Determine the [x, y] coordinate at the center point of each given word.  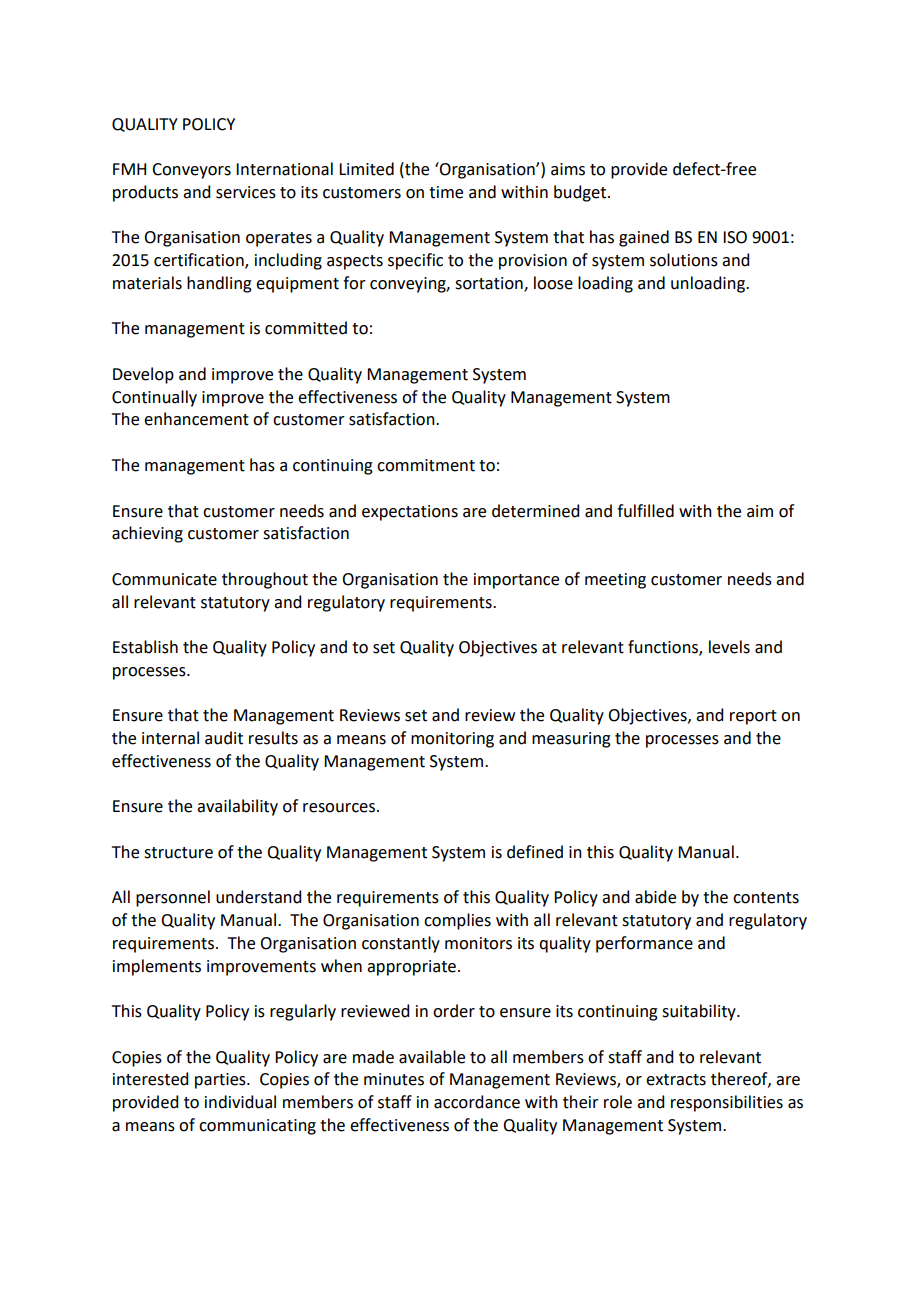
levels [729, 647]
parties [221, 1081]
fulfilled [645, 511]
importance [516, 581]
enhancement [196, 419]
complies [457, 921]
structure [178, 853]
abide [655, 897]
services [246, 192]
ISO [735, 237]
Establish [145, 647]
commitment [426, 465]
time [446, 192]
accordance [477, 1102]
